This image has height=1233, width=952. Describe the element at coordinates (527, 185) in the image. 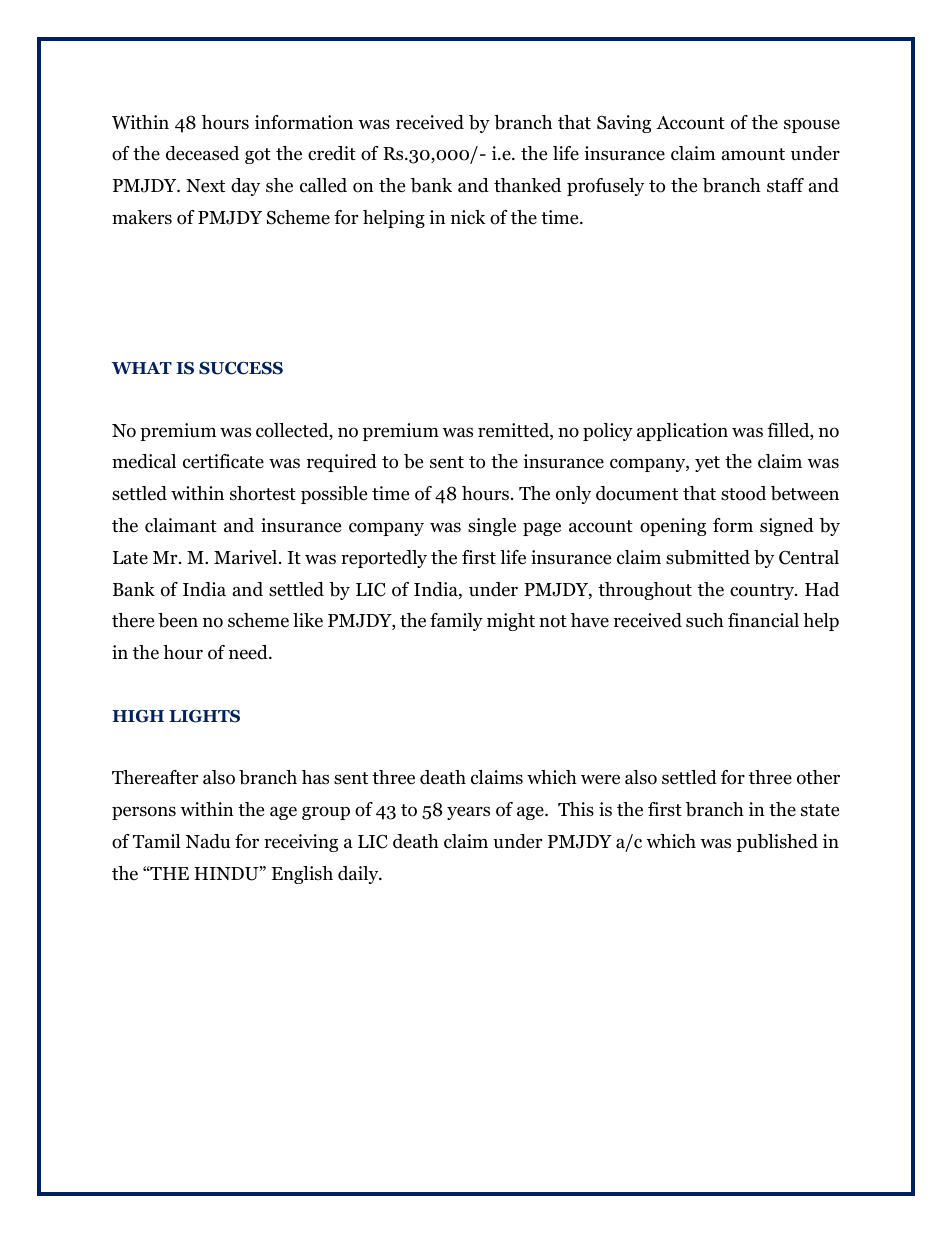

I see `thanked` at that location.
